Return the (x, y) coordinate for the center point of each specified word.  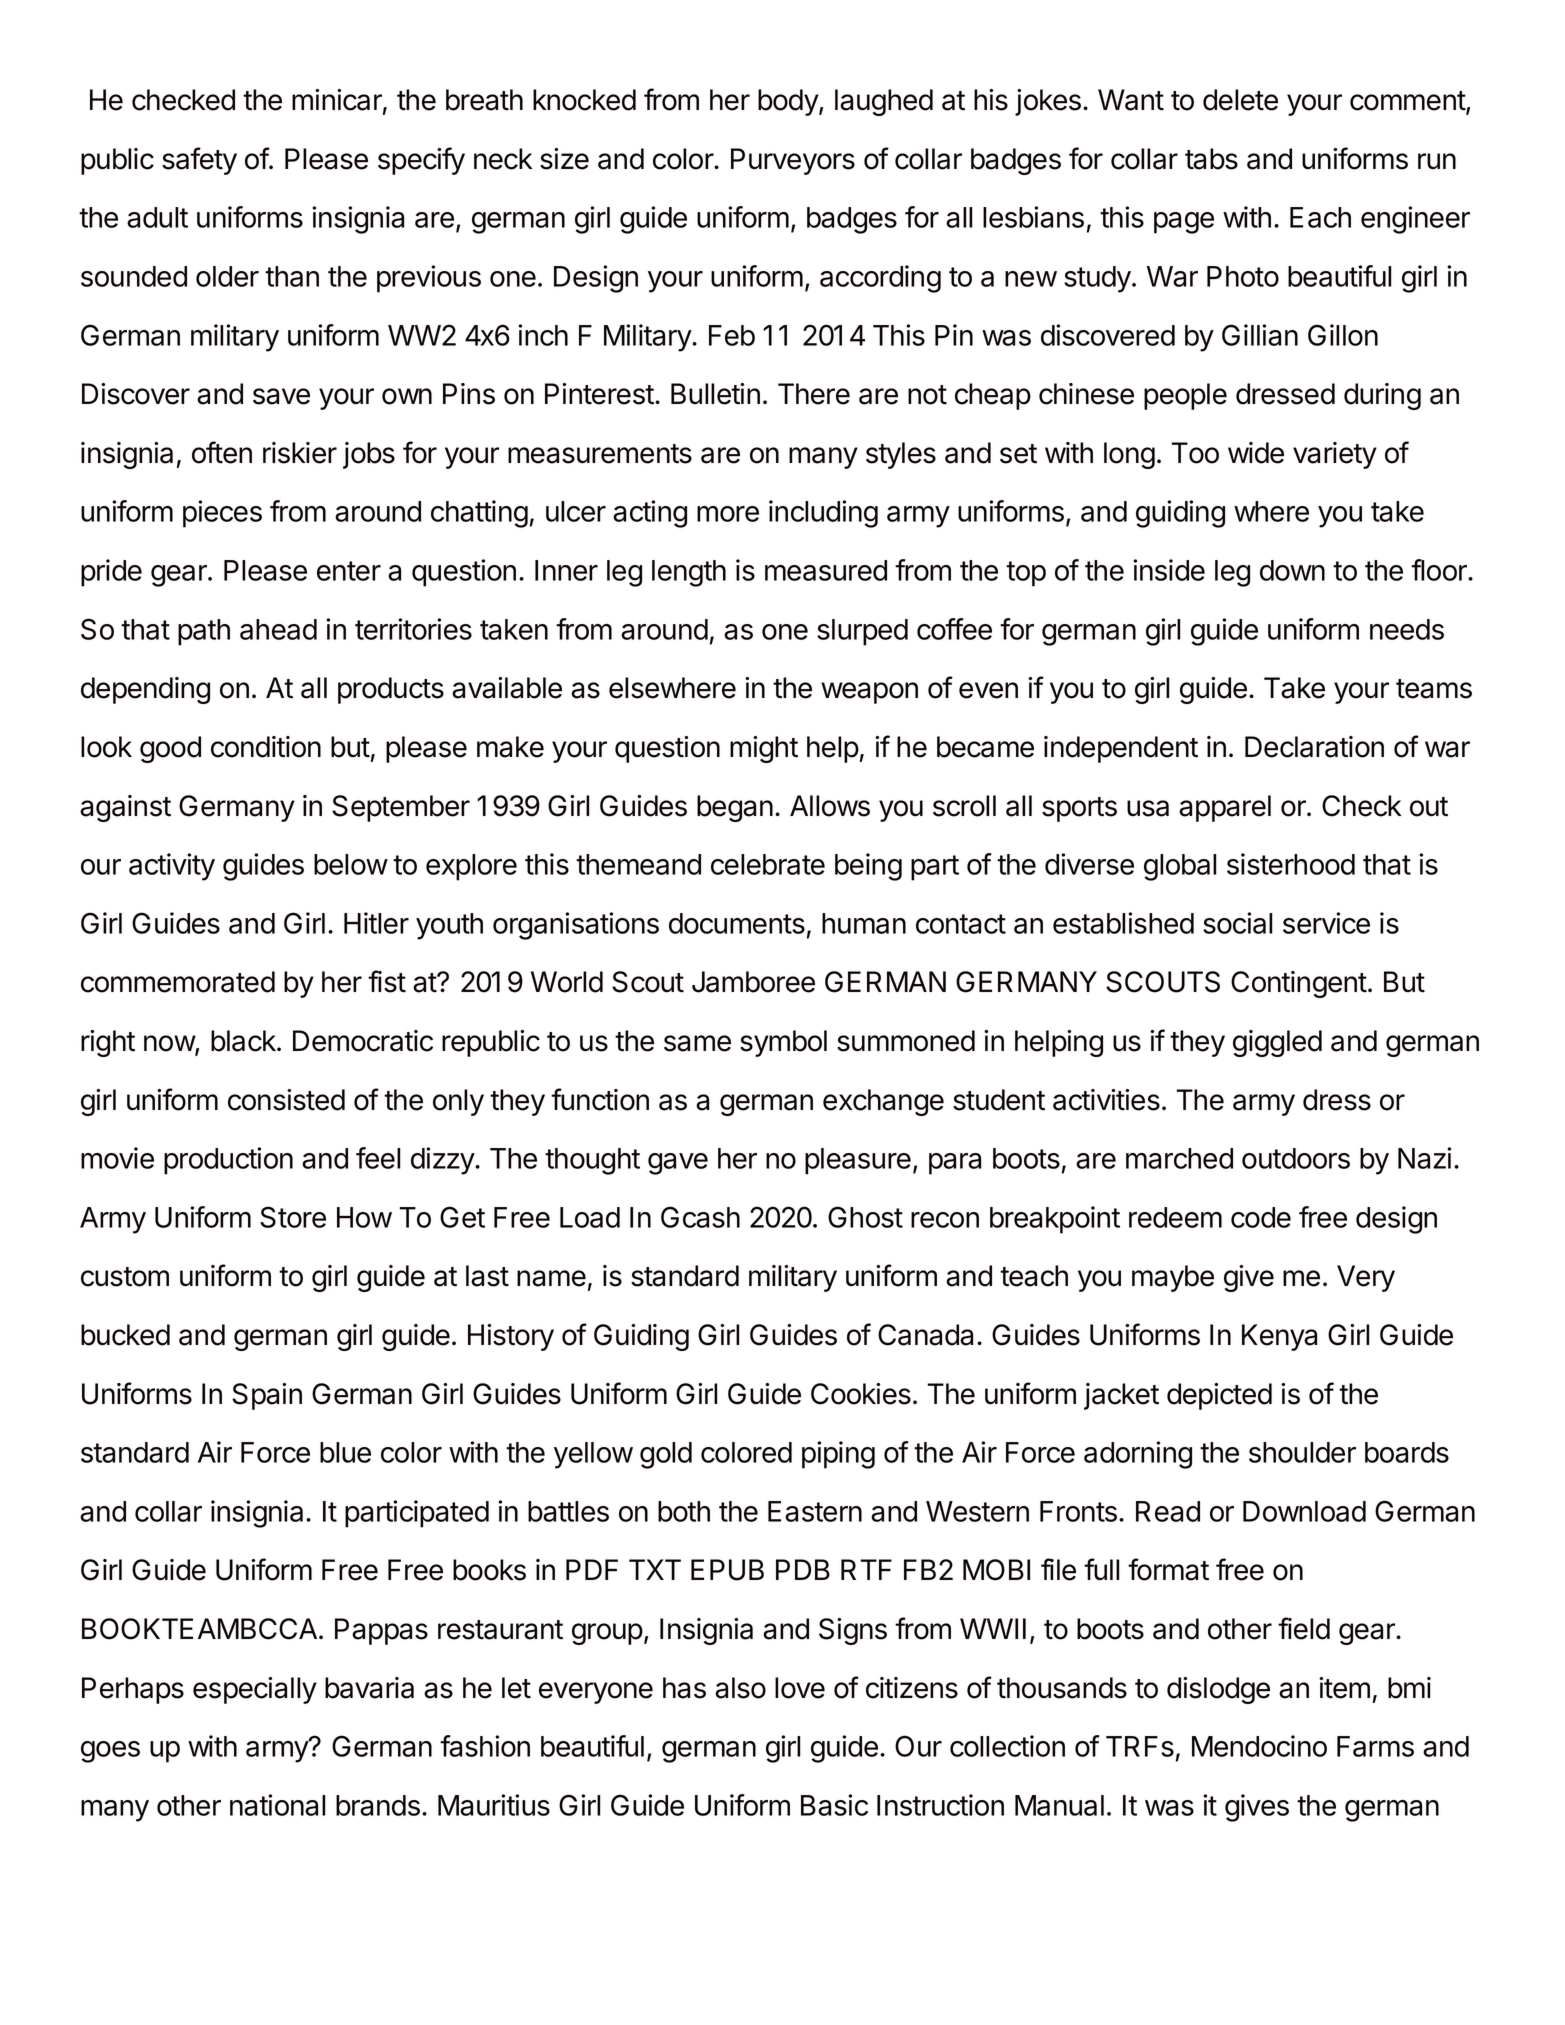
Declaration (1314, 747)
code (1261, 1217)
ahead (278, 629)
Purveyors (793, 161)
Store (293, 1217)
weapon (869, 693)
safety (199, 161)
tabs (1211, 159)
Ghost (865, 1217)
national (278, 1805)
